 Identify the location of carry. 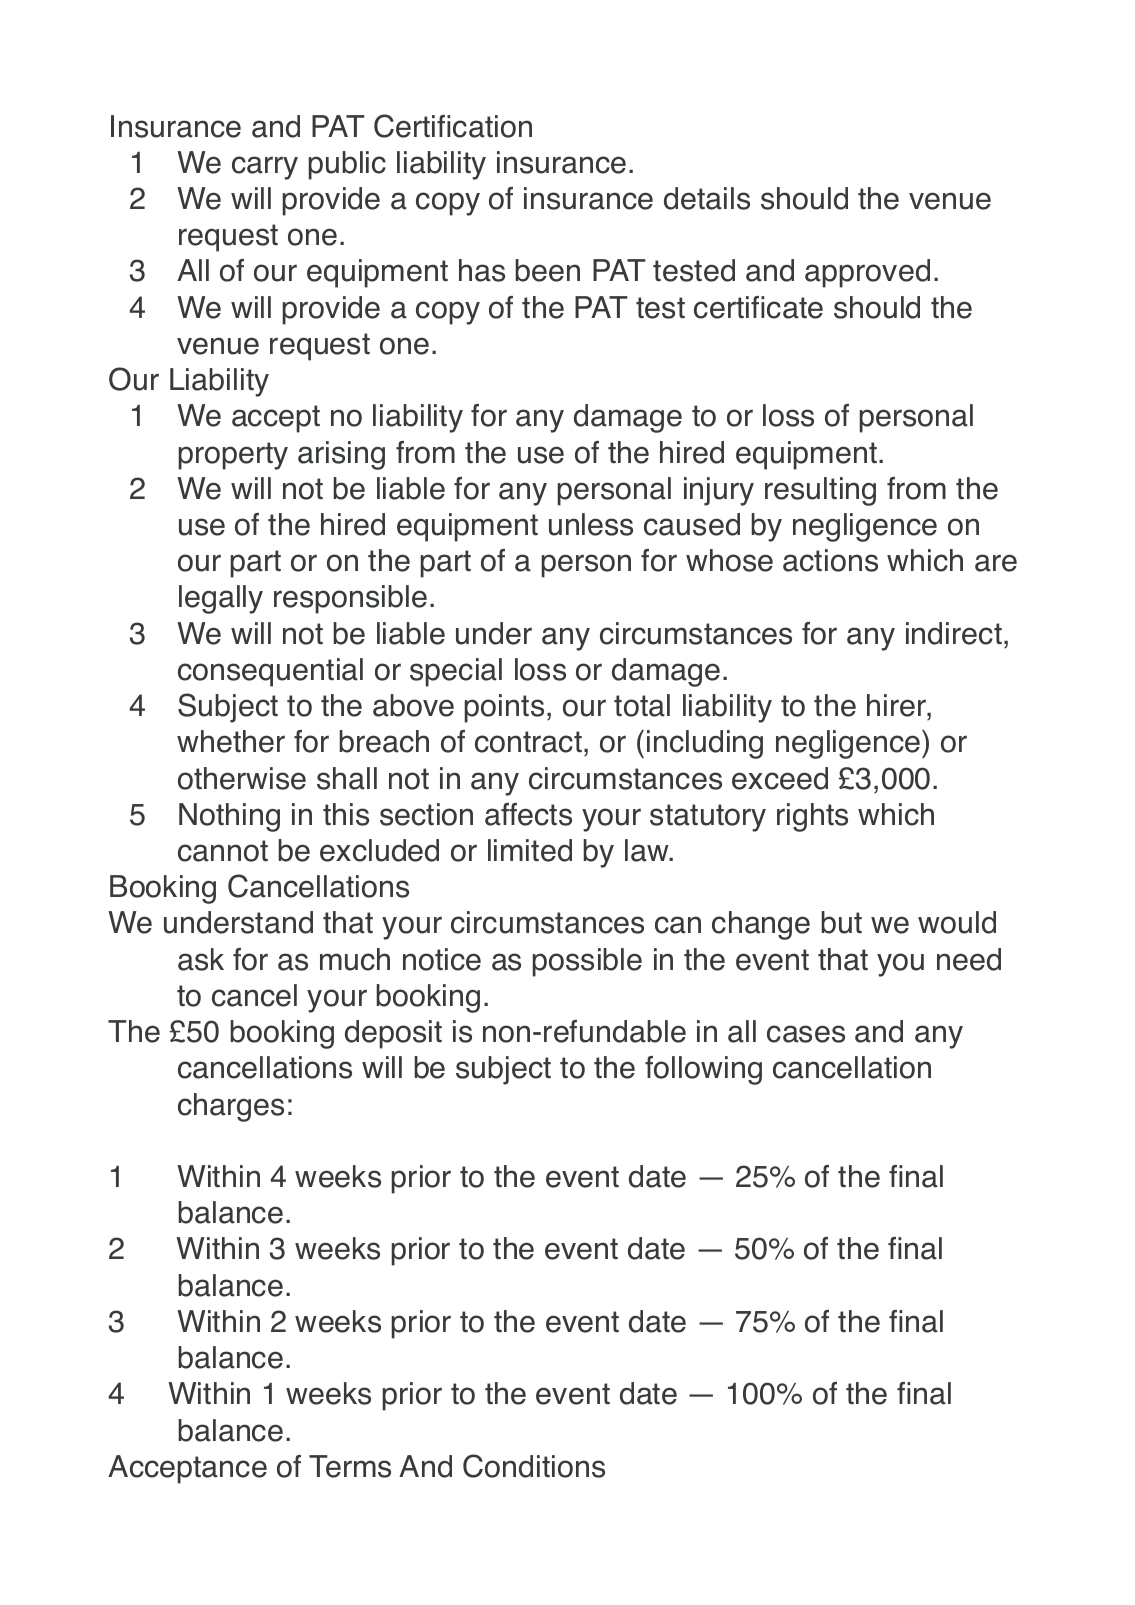
(265, 168).
